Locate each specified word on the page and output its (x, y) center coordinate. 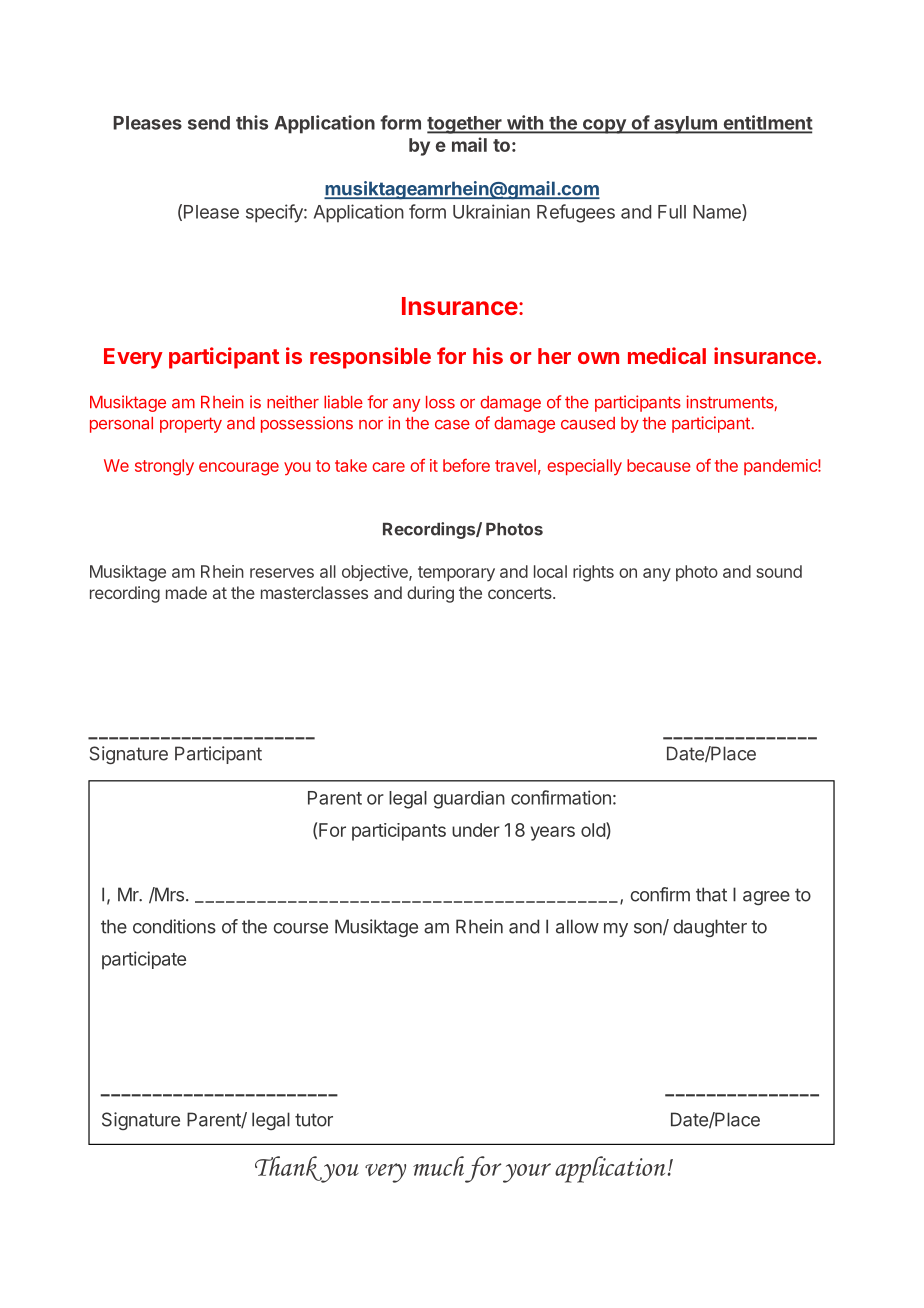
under (476, 830)
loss (440, 402)
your (527, 1173)
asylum (685, 125)
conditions (174, 926)
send (209, 123)
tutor (314, 1120)
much (438, 1166)
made (186, 592)
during (430, 594)
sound (779, 571)
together (465, 125)
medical (667, 355)
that (711, 894)
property (191, 425)
